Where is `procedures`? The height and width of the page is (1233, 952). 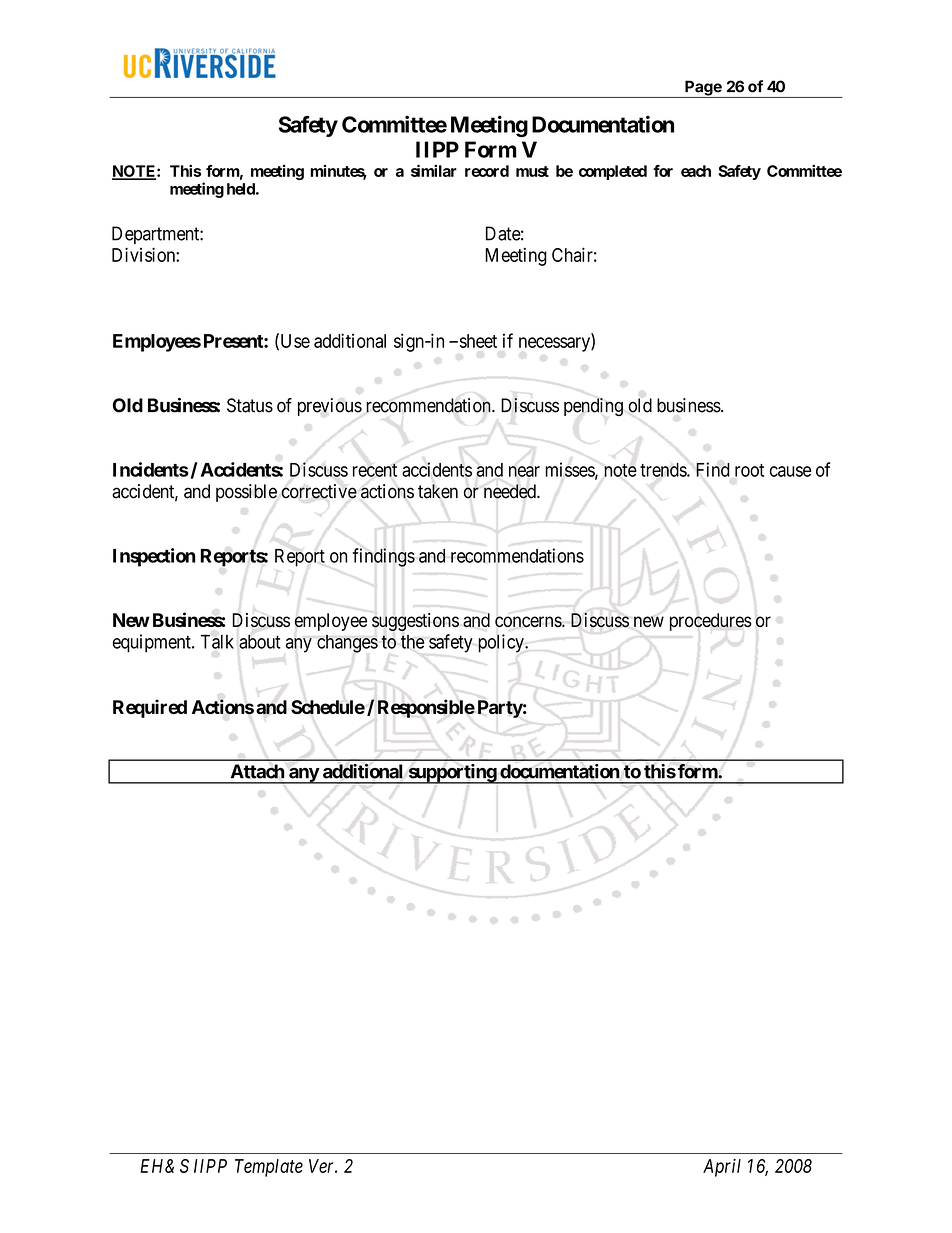
procedures is located at coordinates (711, 622).
